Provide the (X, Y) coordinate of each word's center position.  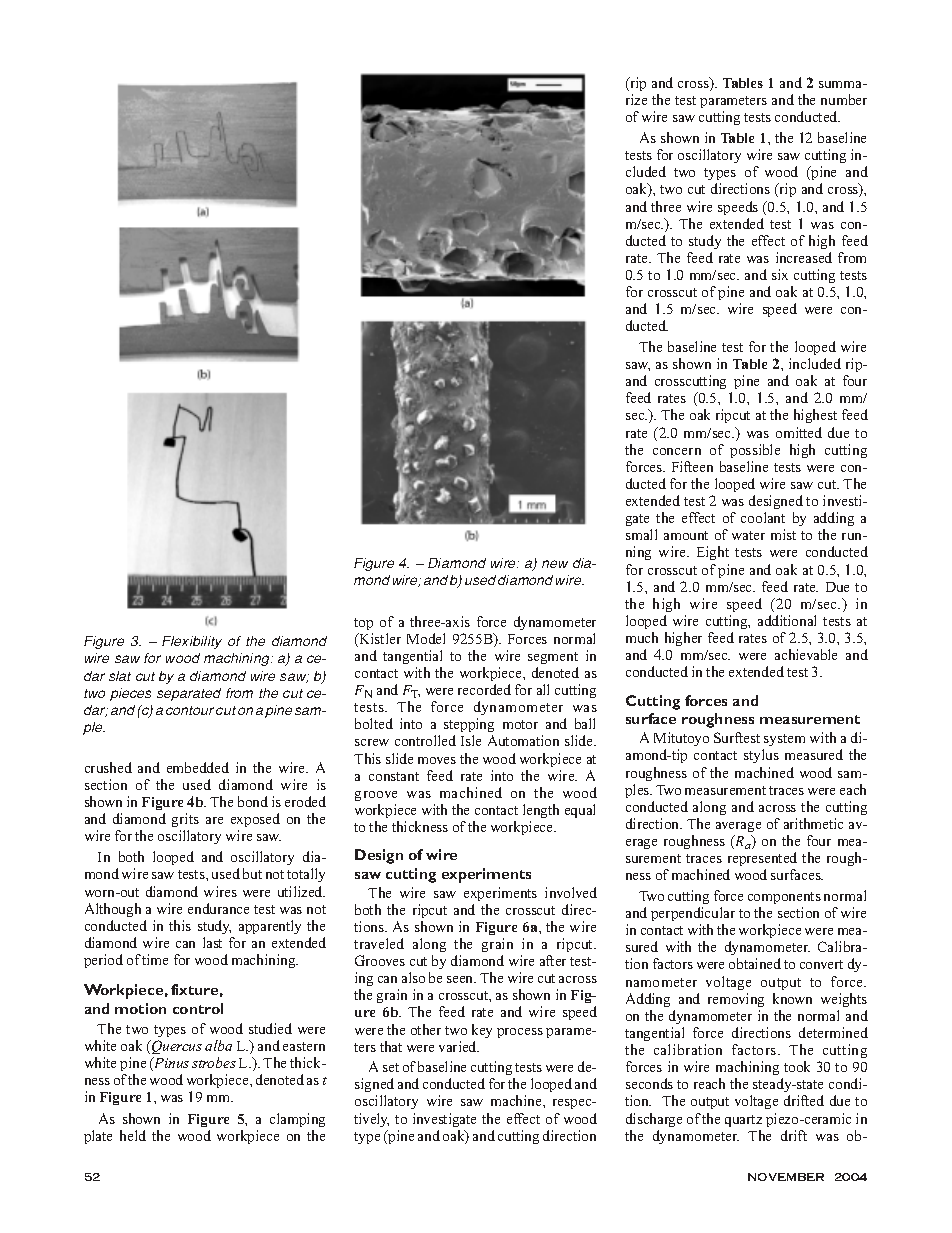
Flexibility (192, 642)
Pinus (170, 1064)
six (780, 274)
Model (426, 638)
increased (804, 257)
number (844, 99)
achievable (806, 654)
